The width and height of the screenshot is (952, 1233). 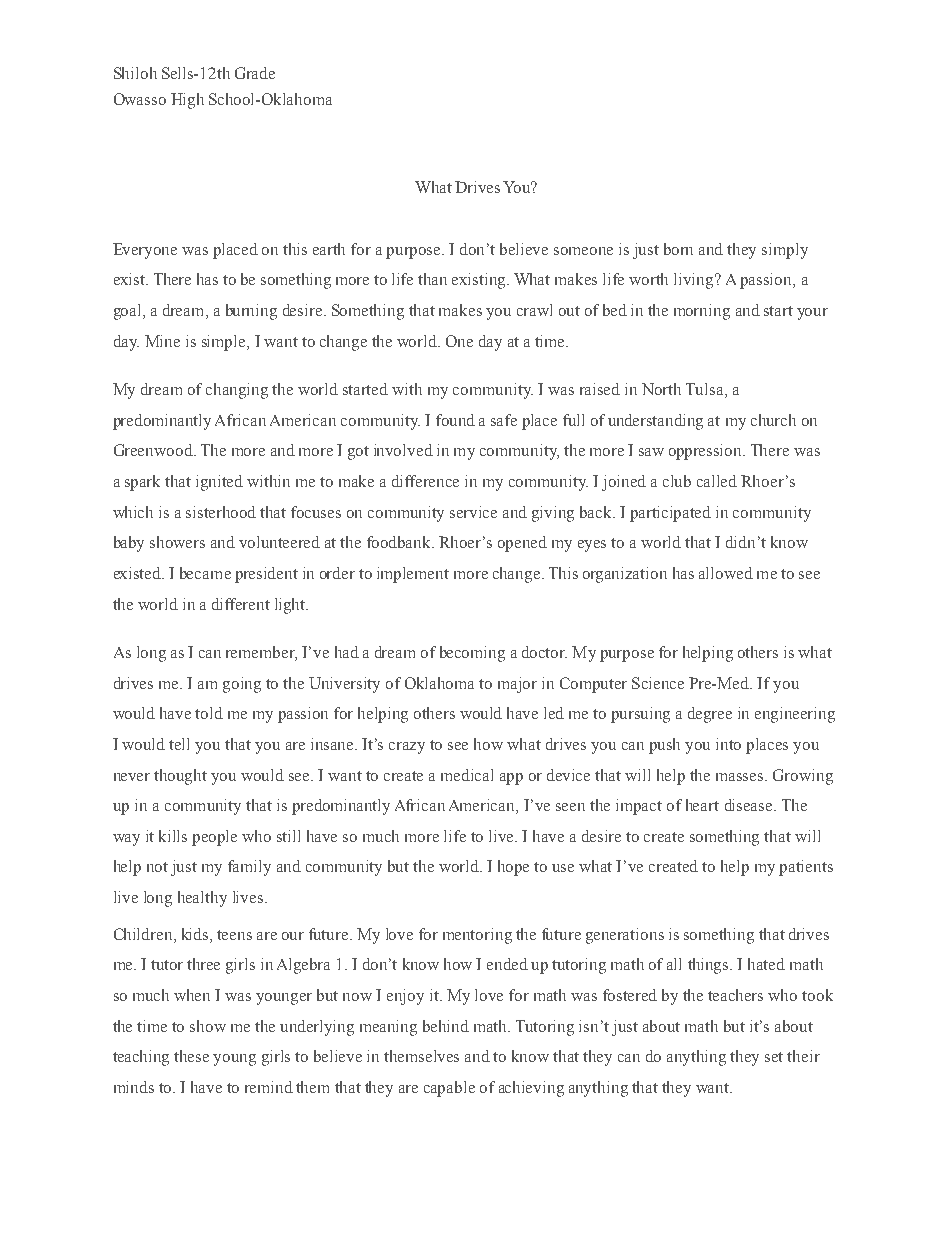 I want to click on church, so click(x=773, y=420).
